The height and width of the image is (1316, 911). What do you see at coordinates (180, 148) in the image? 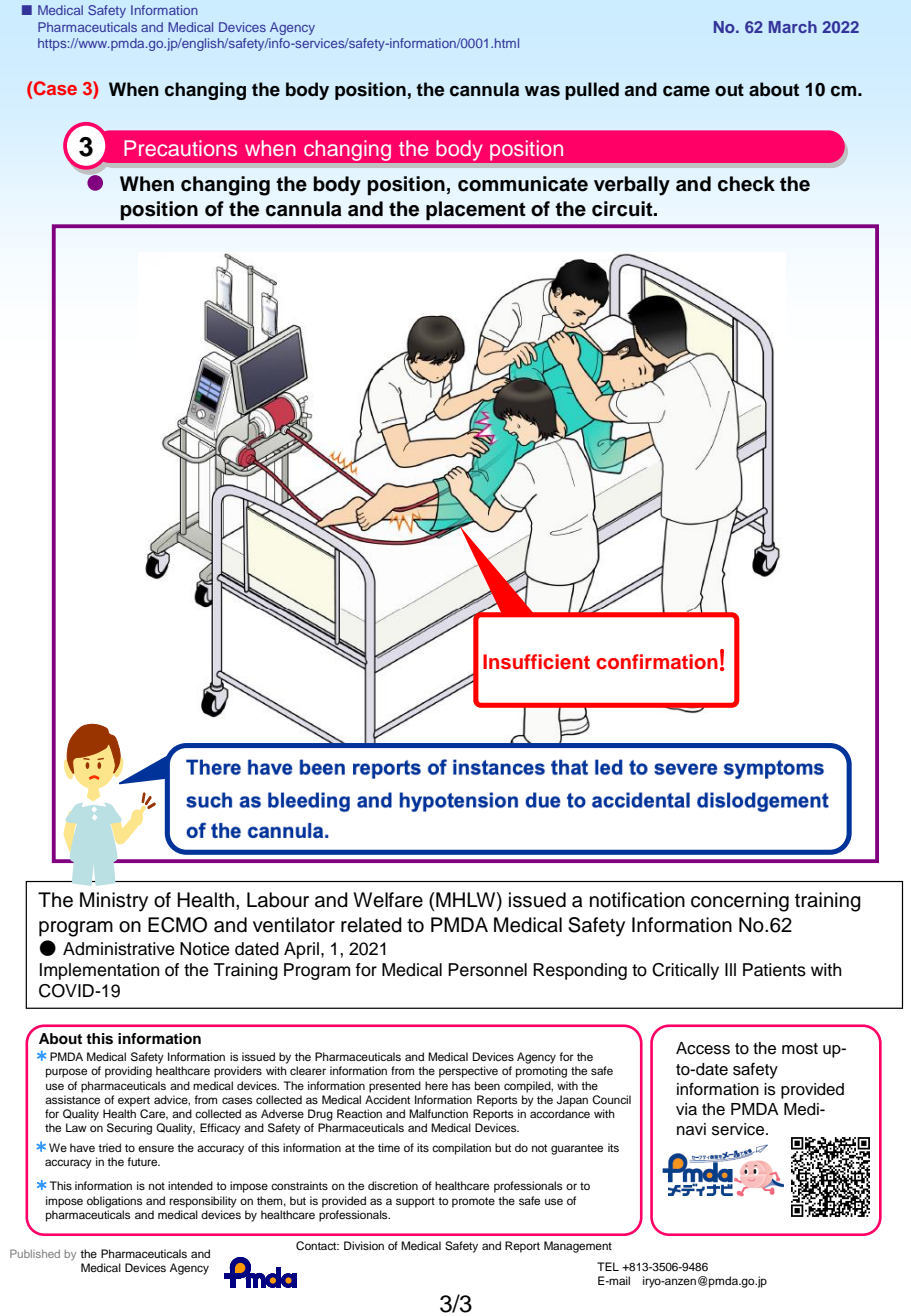
I see `Precautions` at bounding box center [180, 148].
